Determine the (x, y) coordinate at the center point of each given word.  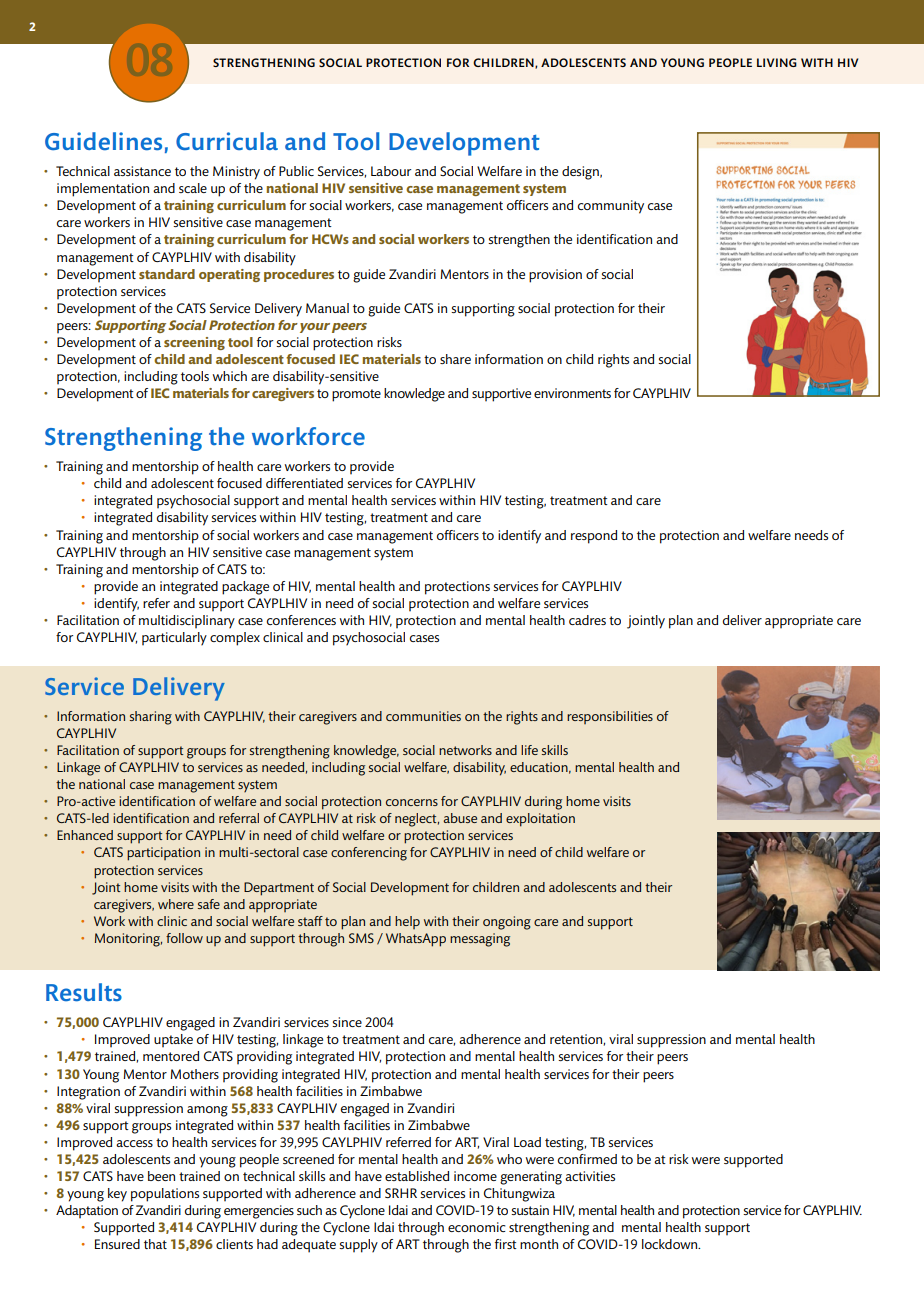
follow (184, 938)
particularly (174, 639)
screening (194, 343)
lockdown (671, 1244)
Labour (391, 171)
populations (165, 1195)
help (407, 922)
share (455, 359)
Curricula (227, 141)
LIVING (777, 62)
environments (572, 393)
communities (423, 716)
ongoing (507, 923)
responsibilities (610, 717)
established (417, 1176)
